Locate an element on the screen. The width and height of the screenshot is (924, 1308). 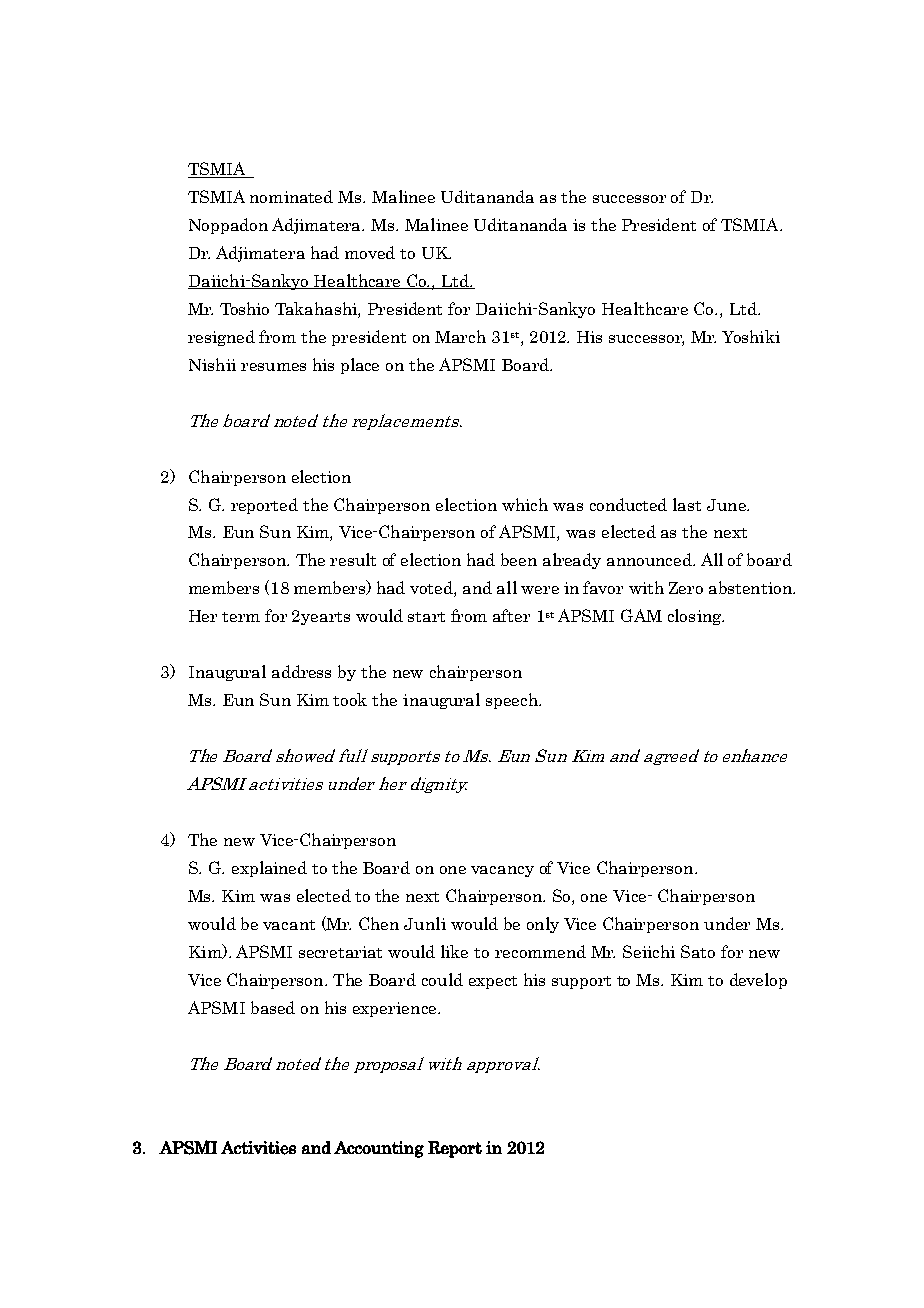
closing is located at coordinates (696, 617).
